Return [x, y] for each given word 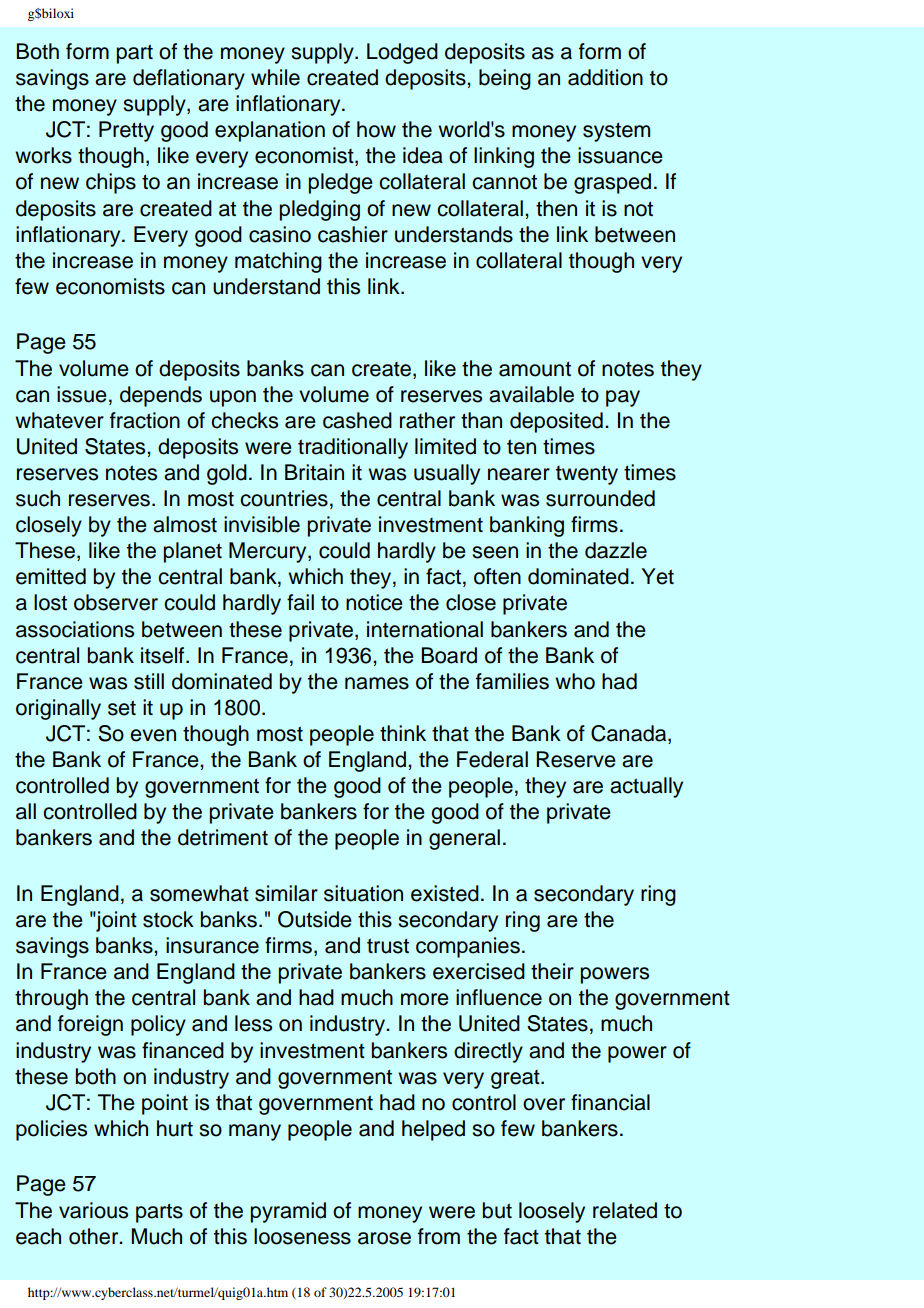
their [552, 971]
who [575, 681]
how [376, 129]
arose [384, 1238]
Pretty [126, 131]
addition [605, 77]
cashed [357, 420]
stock [168, 919]
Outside [315, 919]
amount [535, 369]
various [93, 1210]
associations [75, 629]
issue [82, 394]
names [377, 683]
